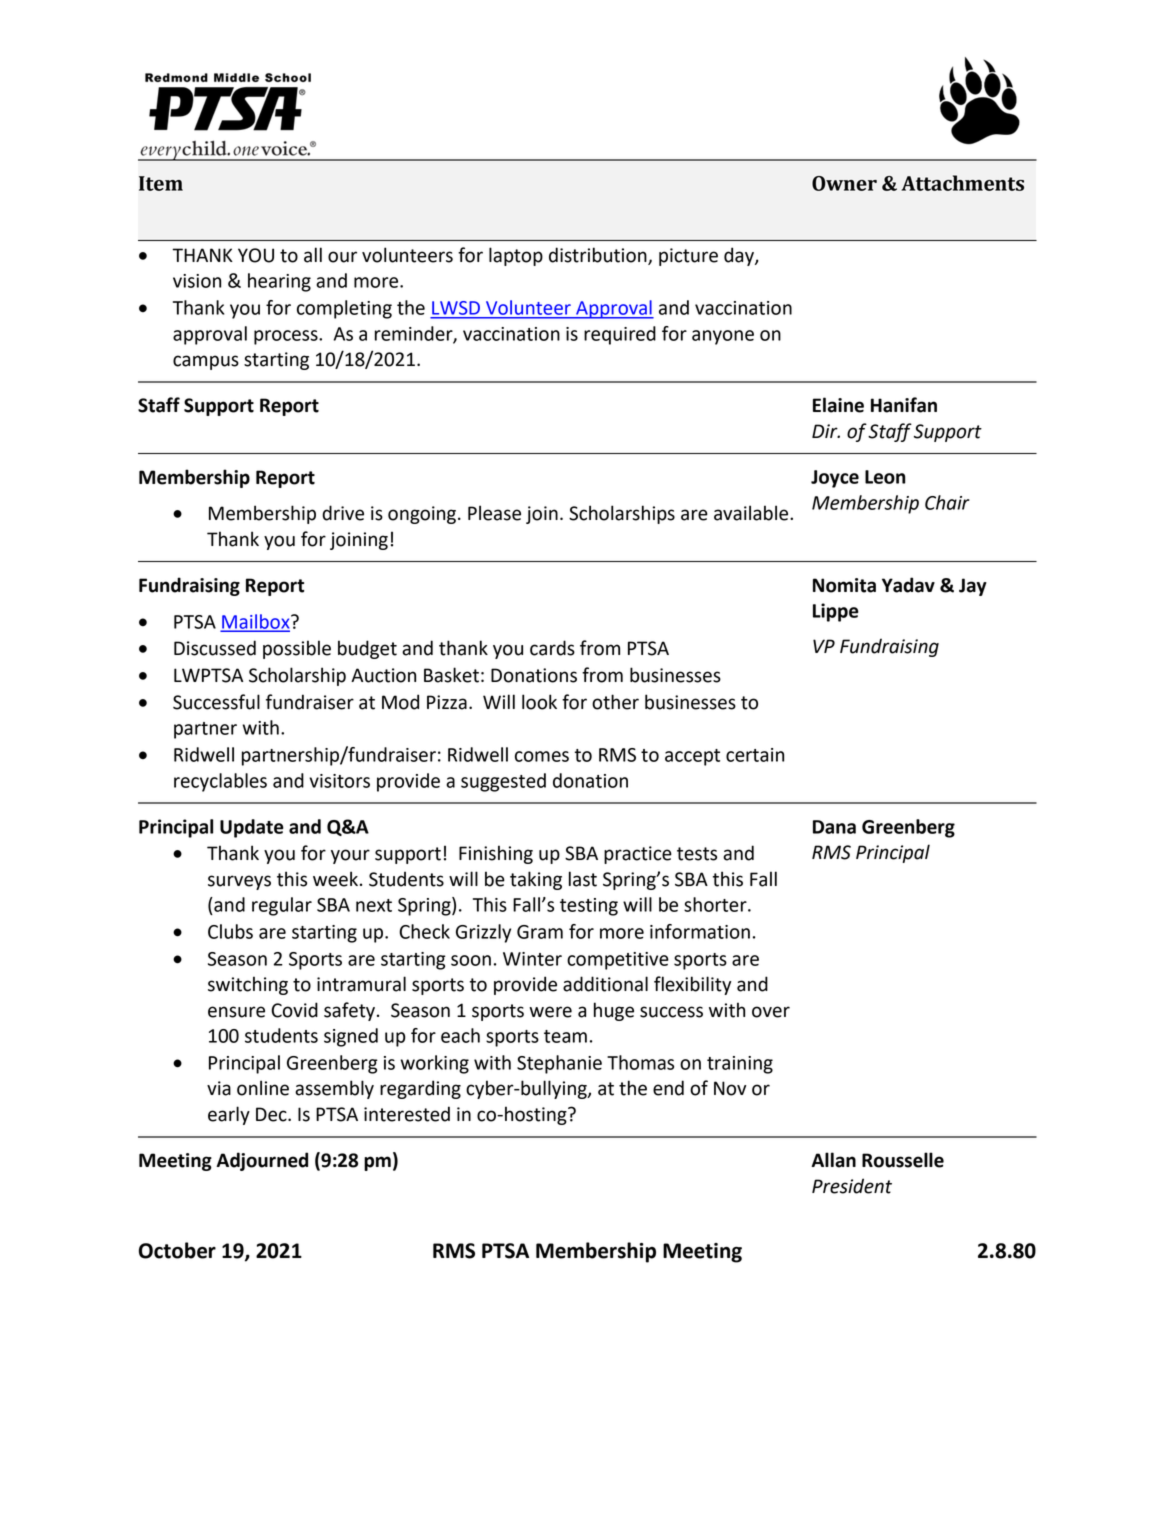  What do you see at coordinates (599, 256) in the screenshot?
I see `distribution` at bounding box center [599, 256].
